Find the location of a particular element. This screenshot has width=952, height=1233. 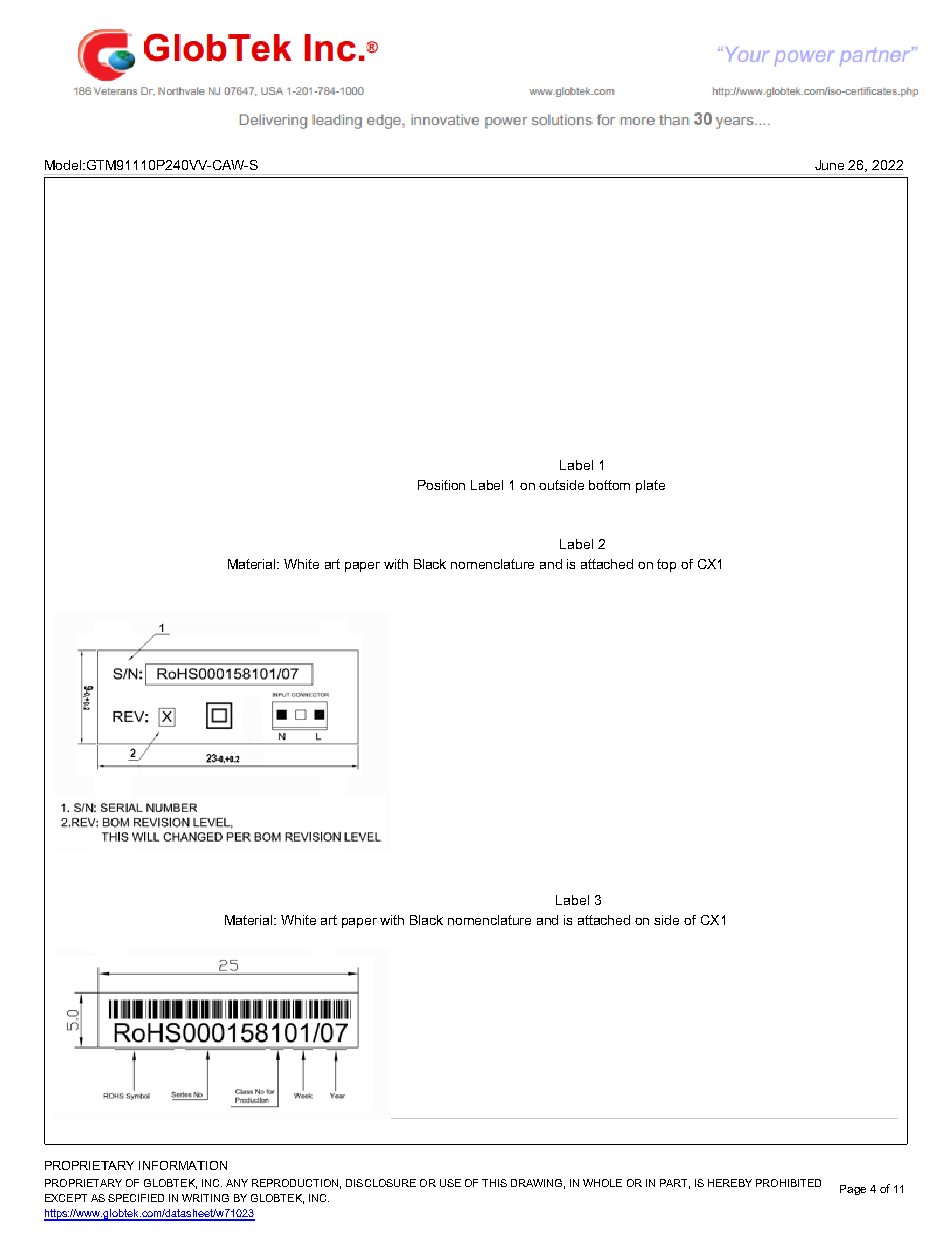

INFORMATION is located at coordinates (183, 1165).
